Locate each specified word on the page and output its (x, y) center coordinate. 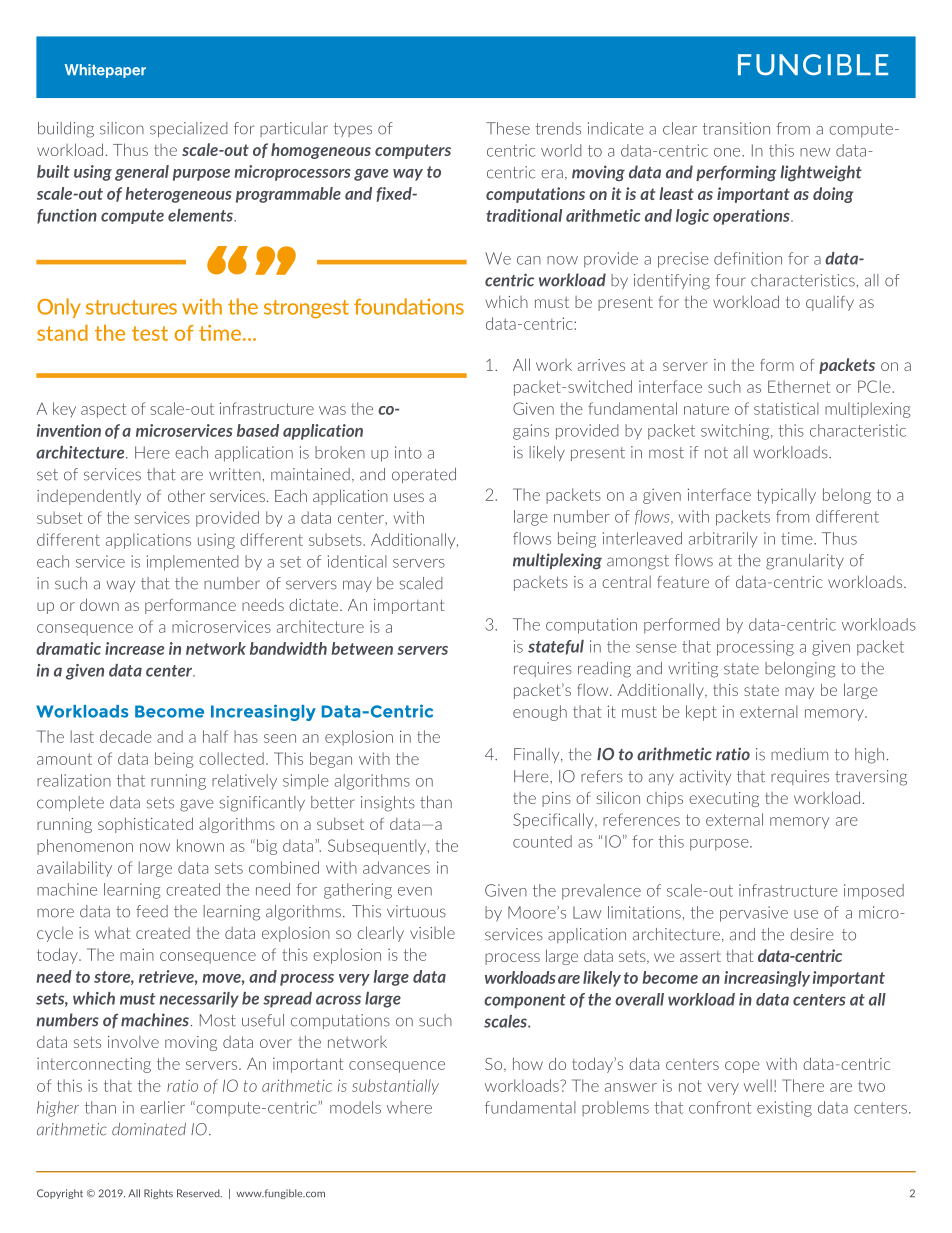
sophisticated (145, 825)
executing (724, 799)
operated (424, 475)
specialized (189, 129)
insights (388, 804)
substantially (395, 1087)
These (508, 128)
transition (736, 128)
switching (736, 432)
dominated (149, 1129)
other (186, 495)
